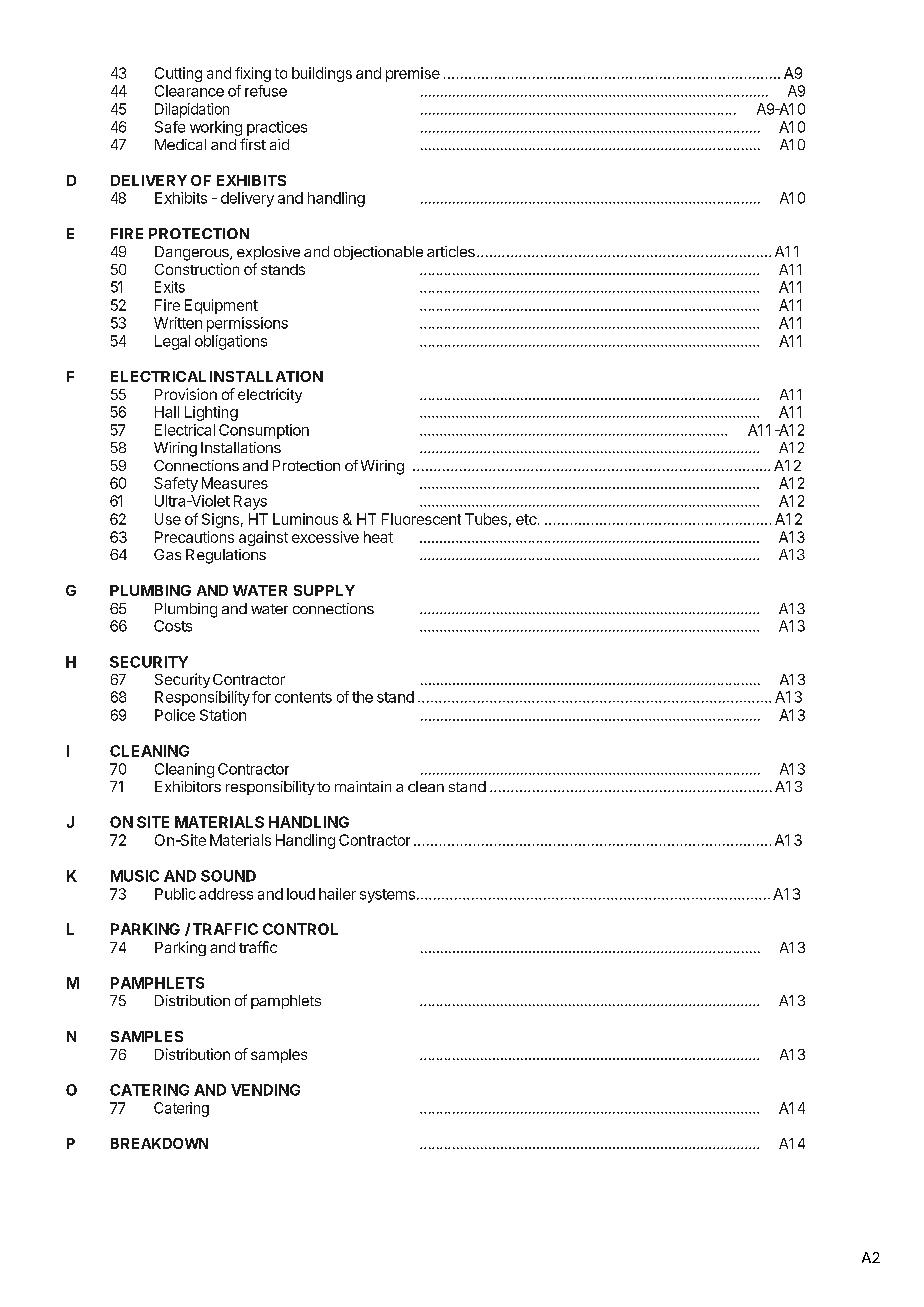 The height and width of the image is (1307, 924). What do you see at coordinates (265, 1090) in the image?
I see `VENDING` at bounding box center [265, 1090].
